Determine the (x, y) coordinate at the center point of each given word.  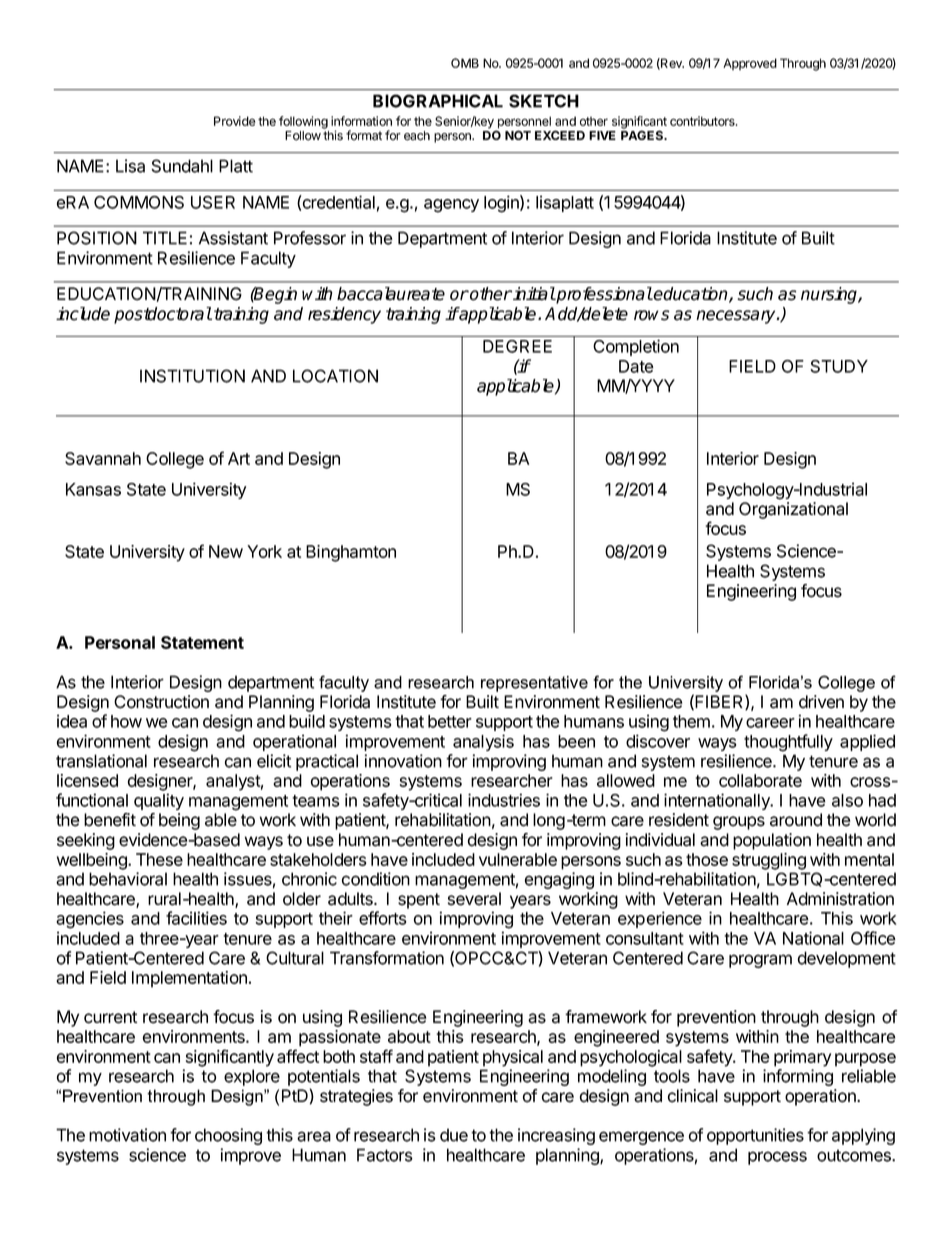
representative (534, 684)
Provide (235, 121)
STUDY (839, 366)
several (474, 899)
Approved (750, 64)
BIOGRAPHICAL (438, 101)
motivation (127, 1135)
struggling (769, 861)
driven (821, 702)
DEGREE (517, 346)
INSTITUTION (192, 376)
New (226, 551)
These (159, 859)
